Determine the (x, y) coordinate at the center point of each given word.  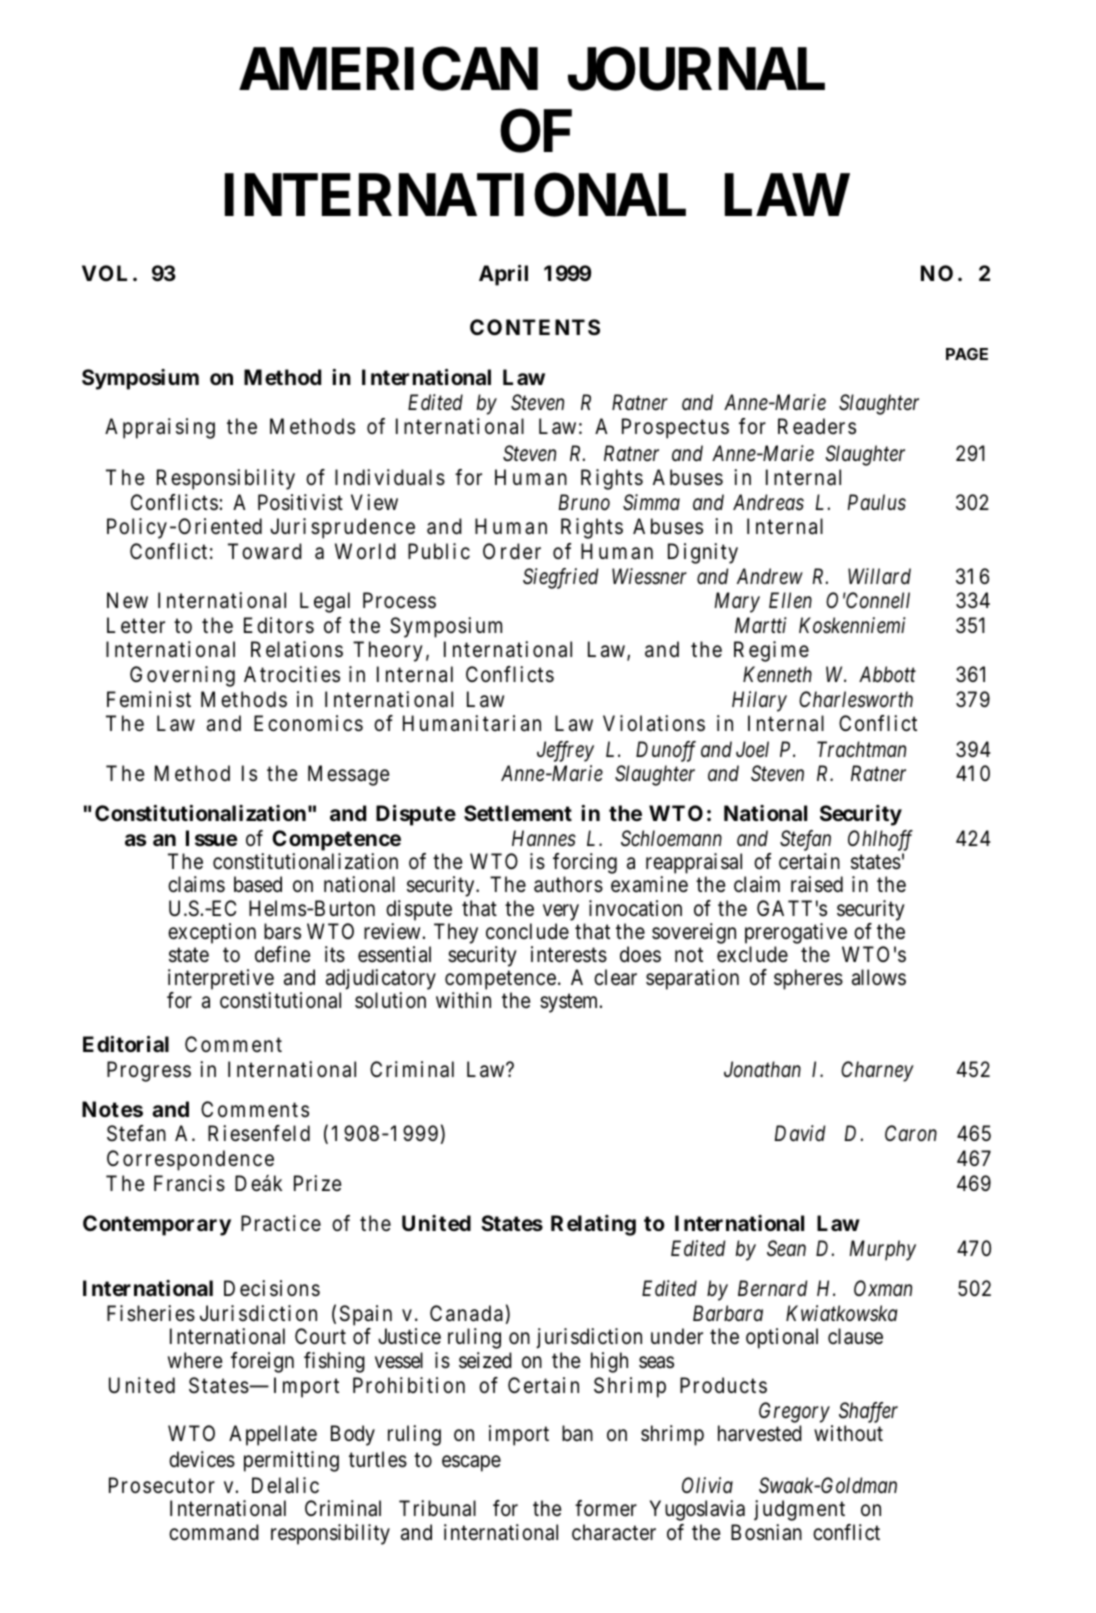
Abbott (887, 674)
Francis (189, 1183)
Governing (182, 676)
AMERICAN (388, 69)
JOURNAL (696, 69)
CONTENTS (535, 327)
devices (202, 1459)
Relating (593, 1225)
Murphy (882, 1250)
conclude (527, 931)
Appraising (160, 428)
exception (212, 933)
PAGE (967, 354)
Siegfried (560, 578)
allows (879, 977)
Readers (817, 426)
